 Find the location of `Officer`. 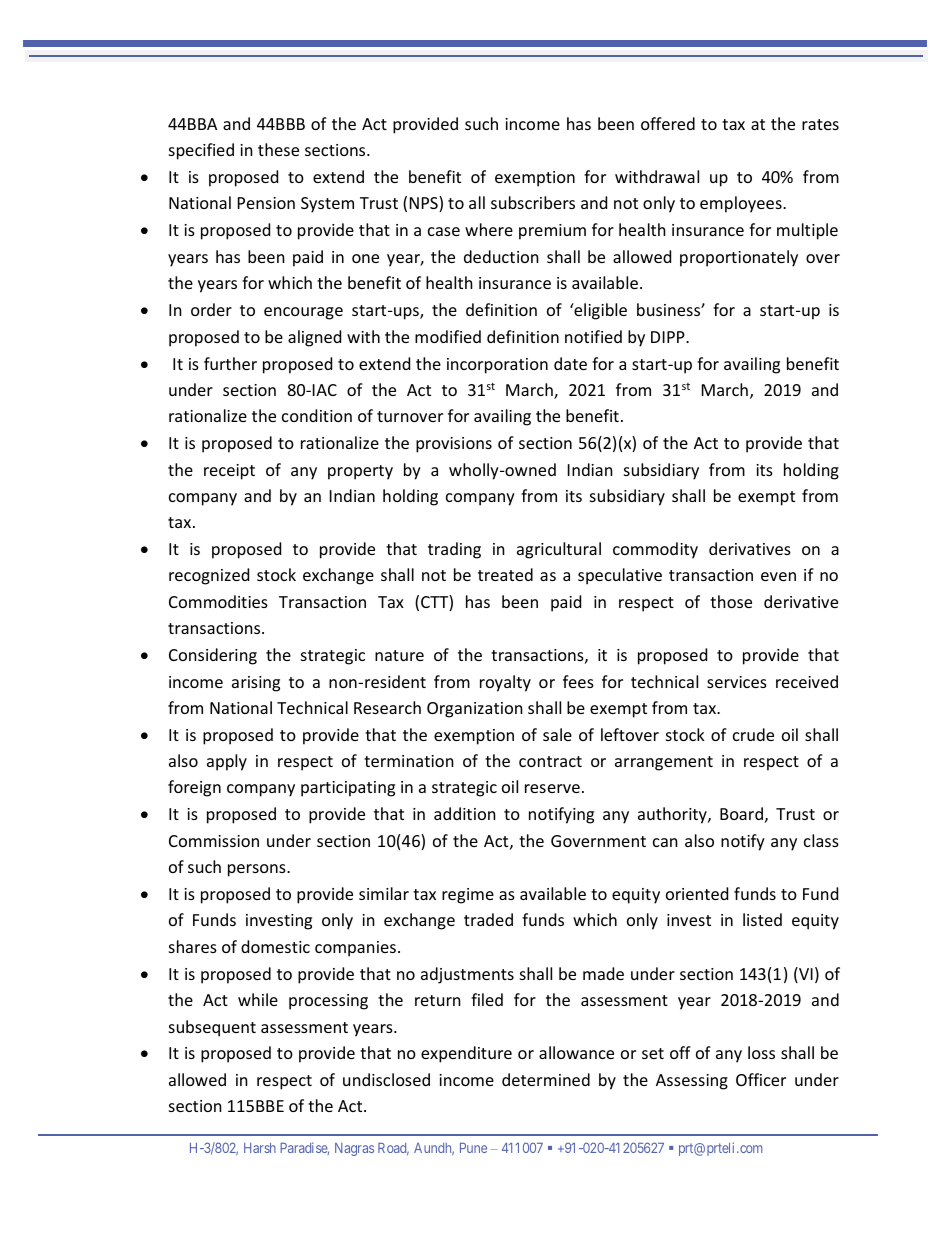

Officer is located at coordinates (761, 1079).
